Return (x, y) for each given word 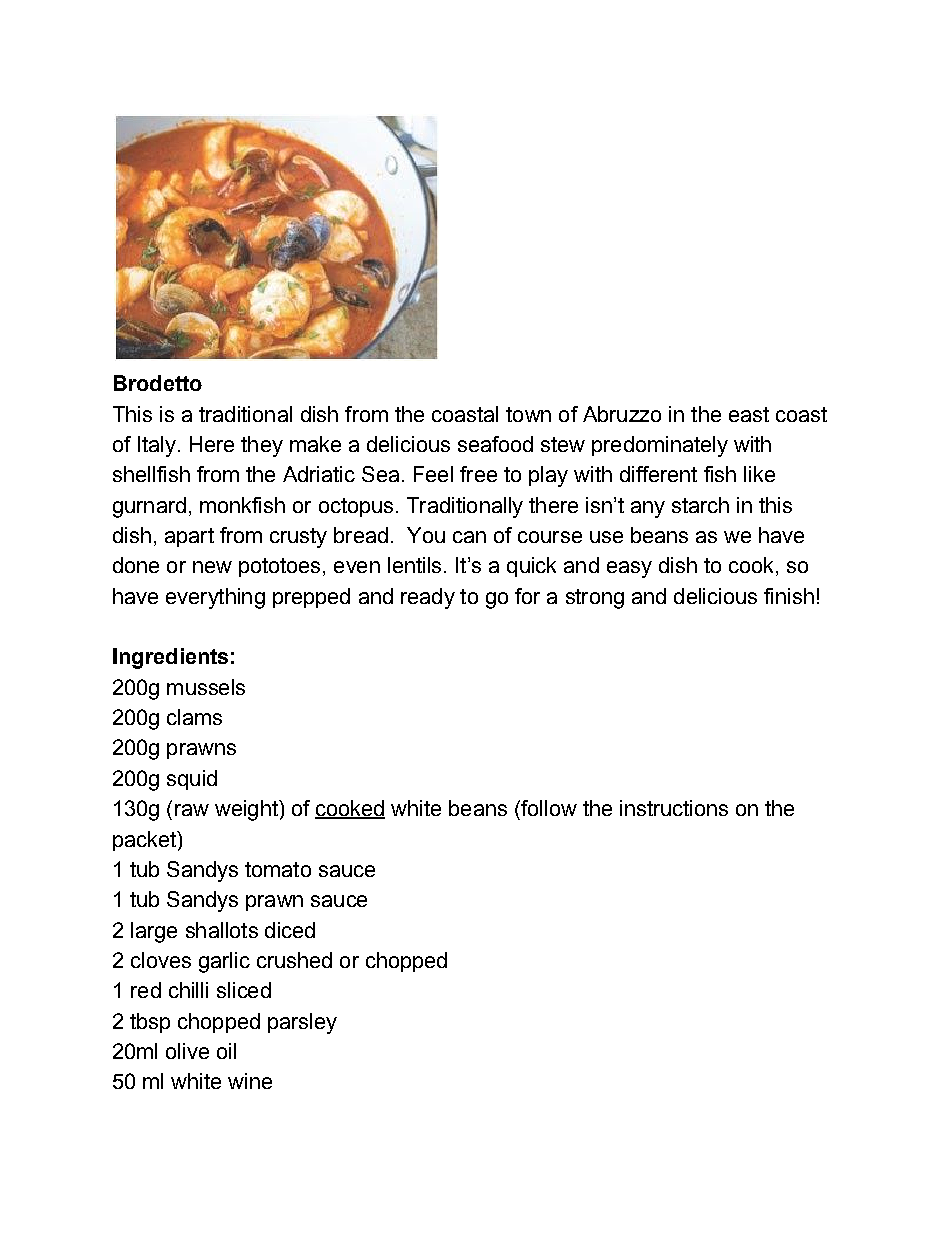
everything (215, 598)
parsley (302, 1023)
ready (428, 598)
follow (548, 808)
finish (789, 596)
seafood (495, 444)
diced (290, 930)
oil (226, 1051)
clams (194, 717)
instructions (674, 808)
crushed (294, 960)
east (749, 414)
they (262, 446)
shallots (222, 930)
